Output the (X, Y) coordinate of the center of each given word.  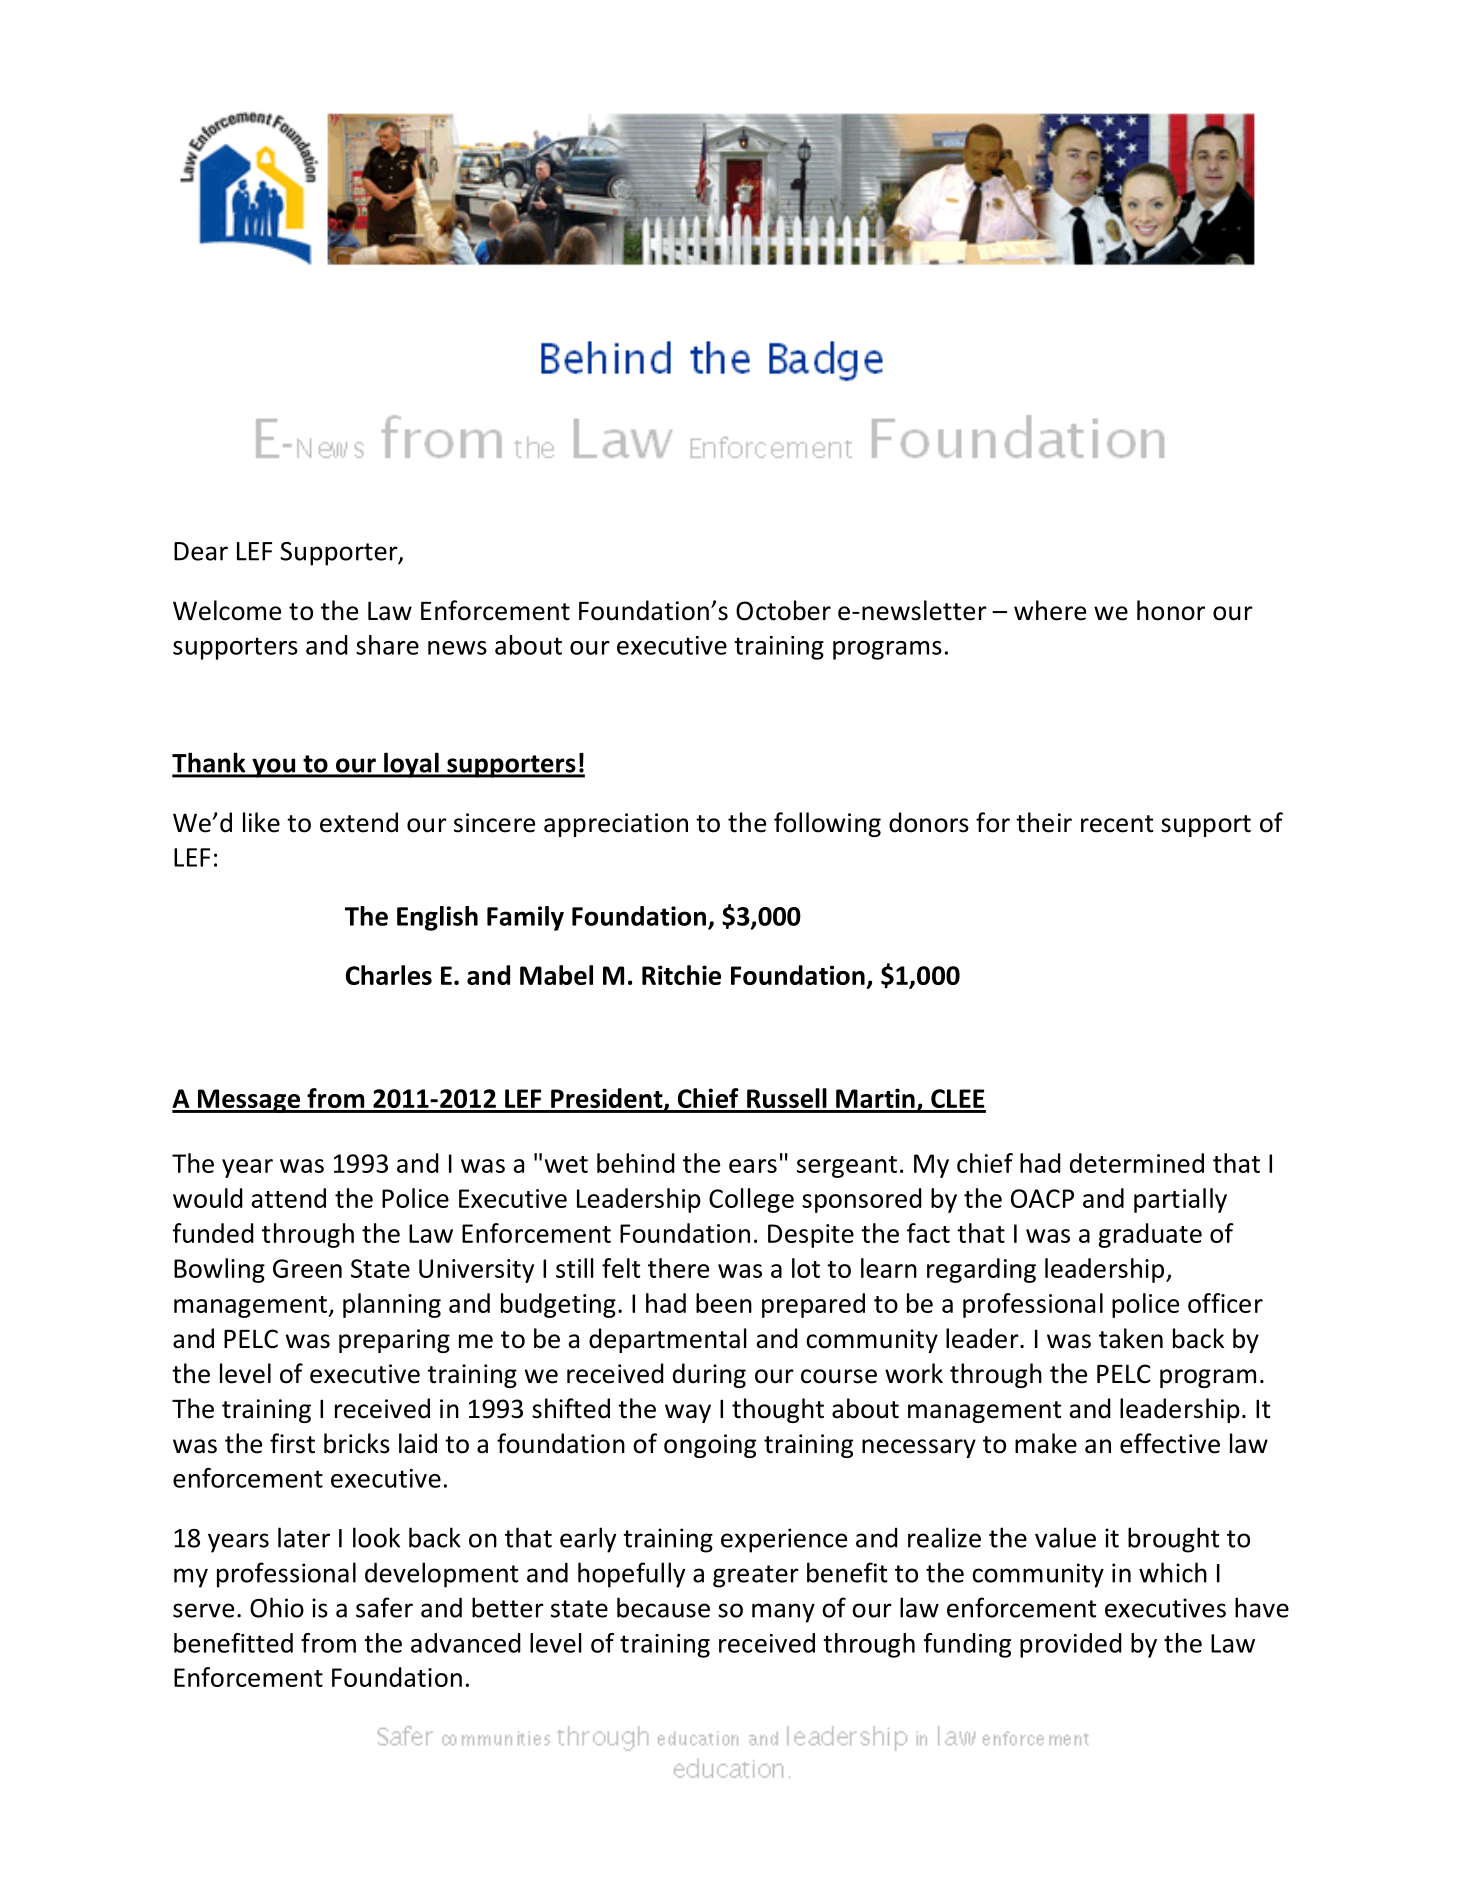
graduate (1150, 1235)
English (437, 918)
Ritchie (681, 975)
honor (1171, 610)
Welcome (227, 610)
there (678, 1268)
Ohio (277, 1607)
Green (307, 1268)
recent (1117, 824)
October (783, 610)
